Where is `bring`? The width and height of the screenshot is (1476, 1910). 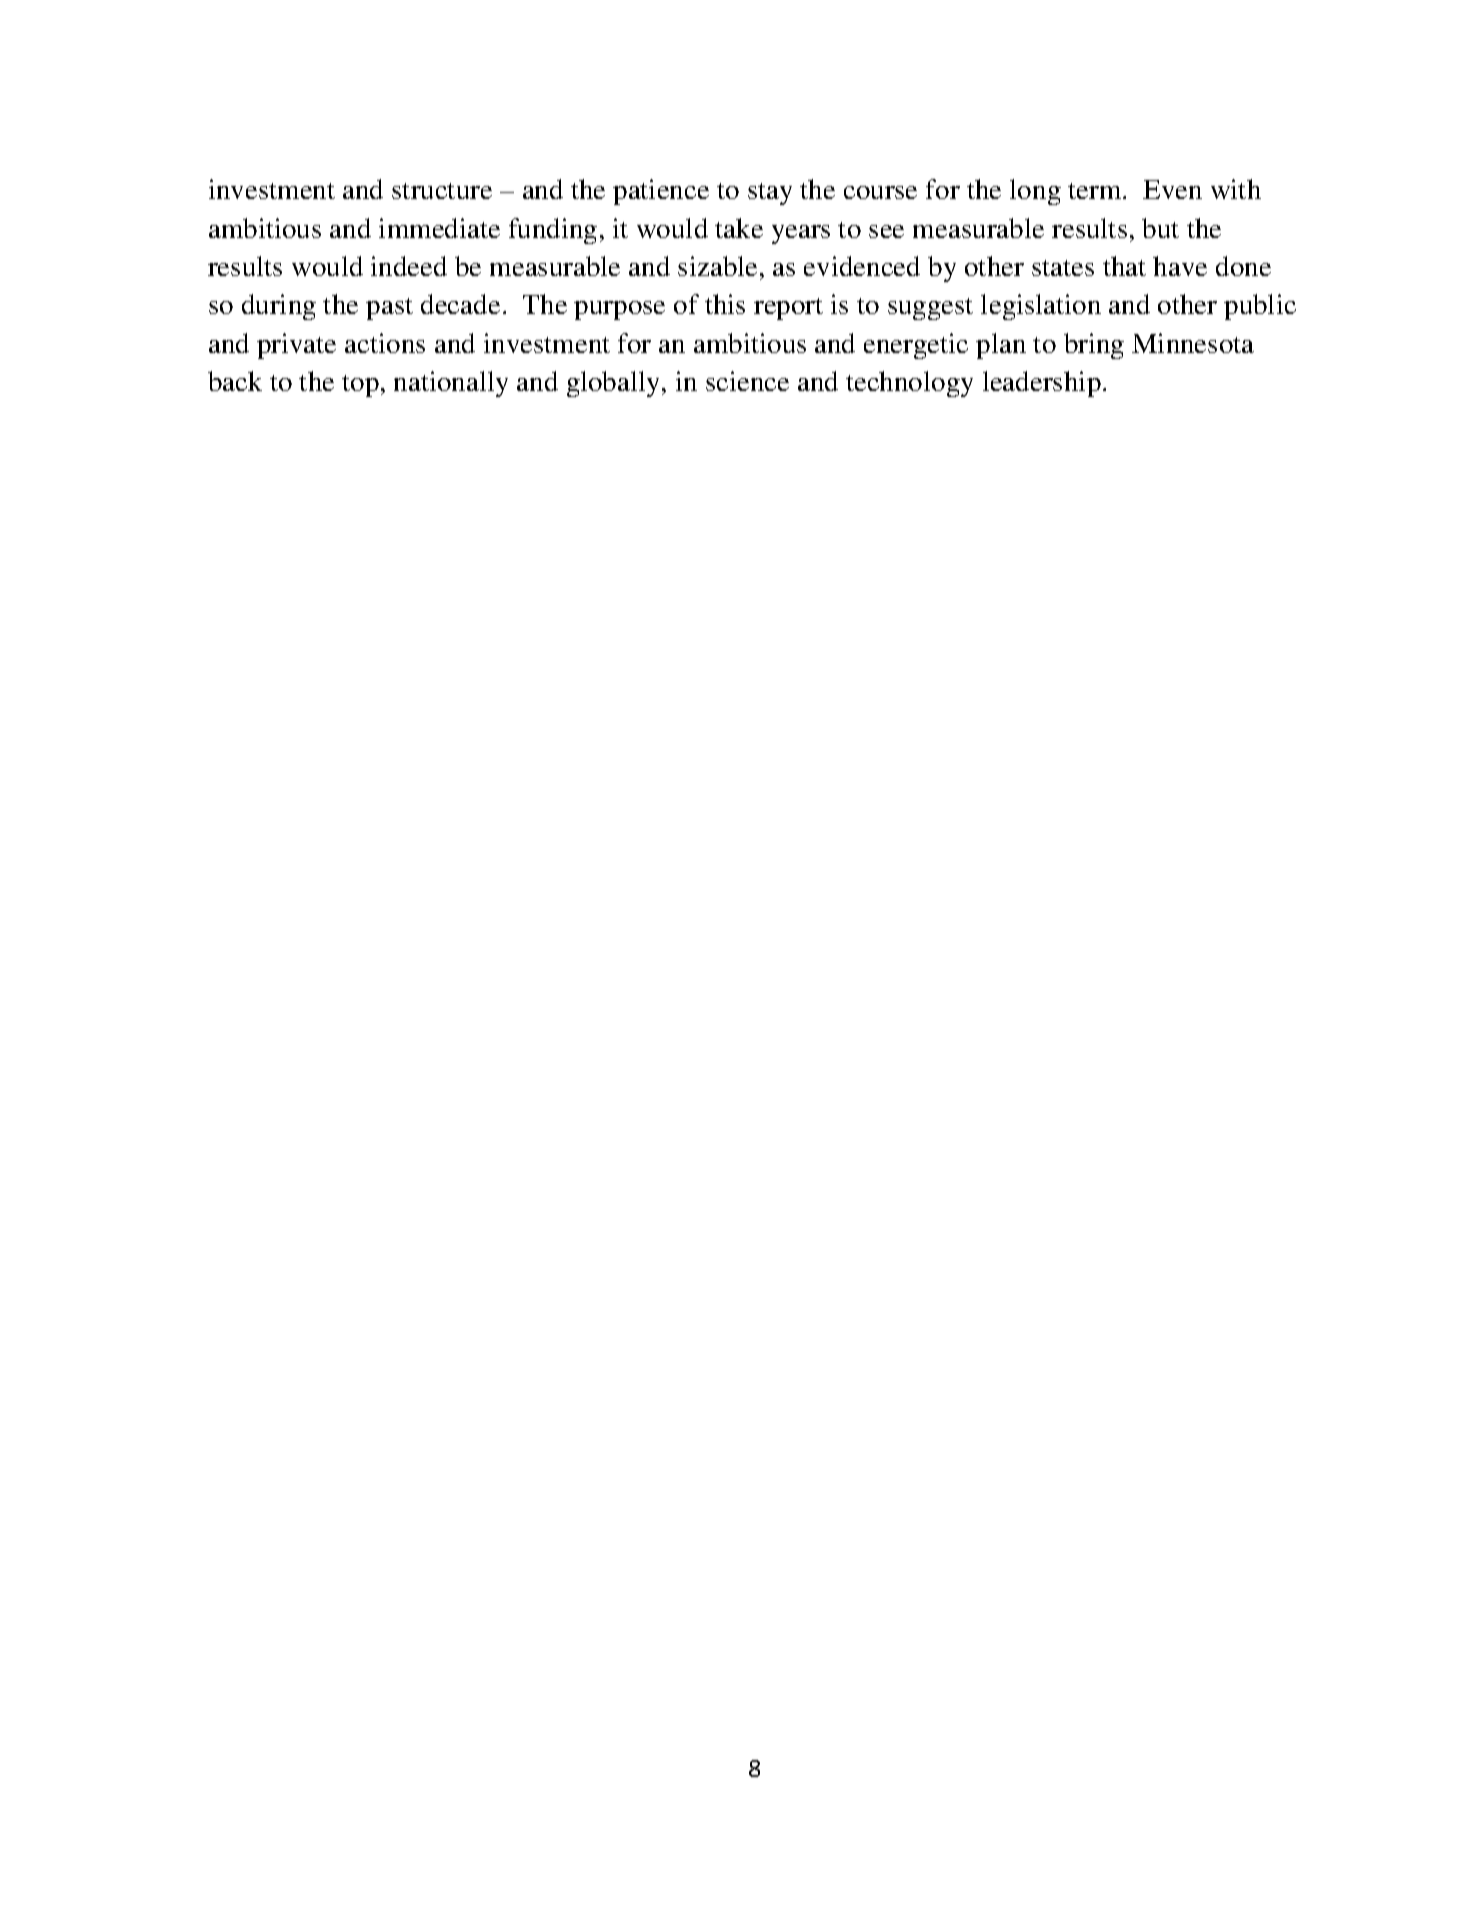 bring is located at coordinates (1094, 346).
